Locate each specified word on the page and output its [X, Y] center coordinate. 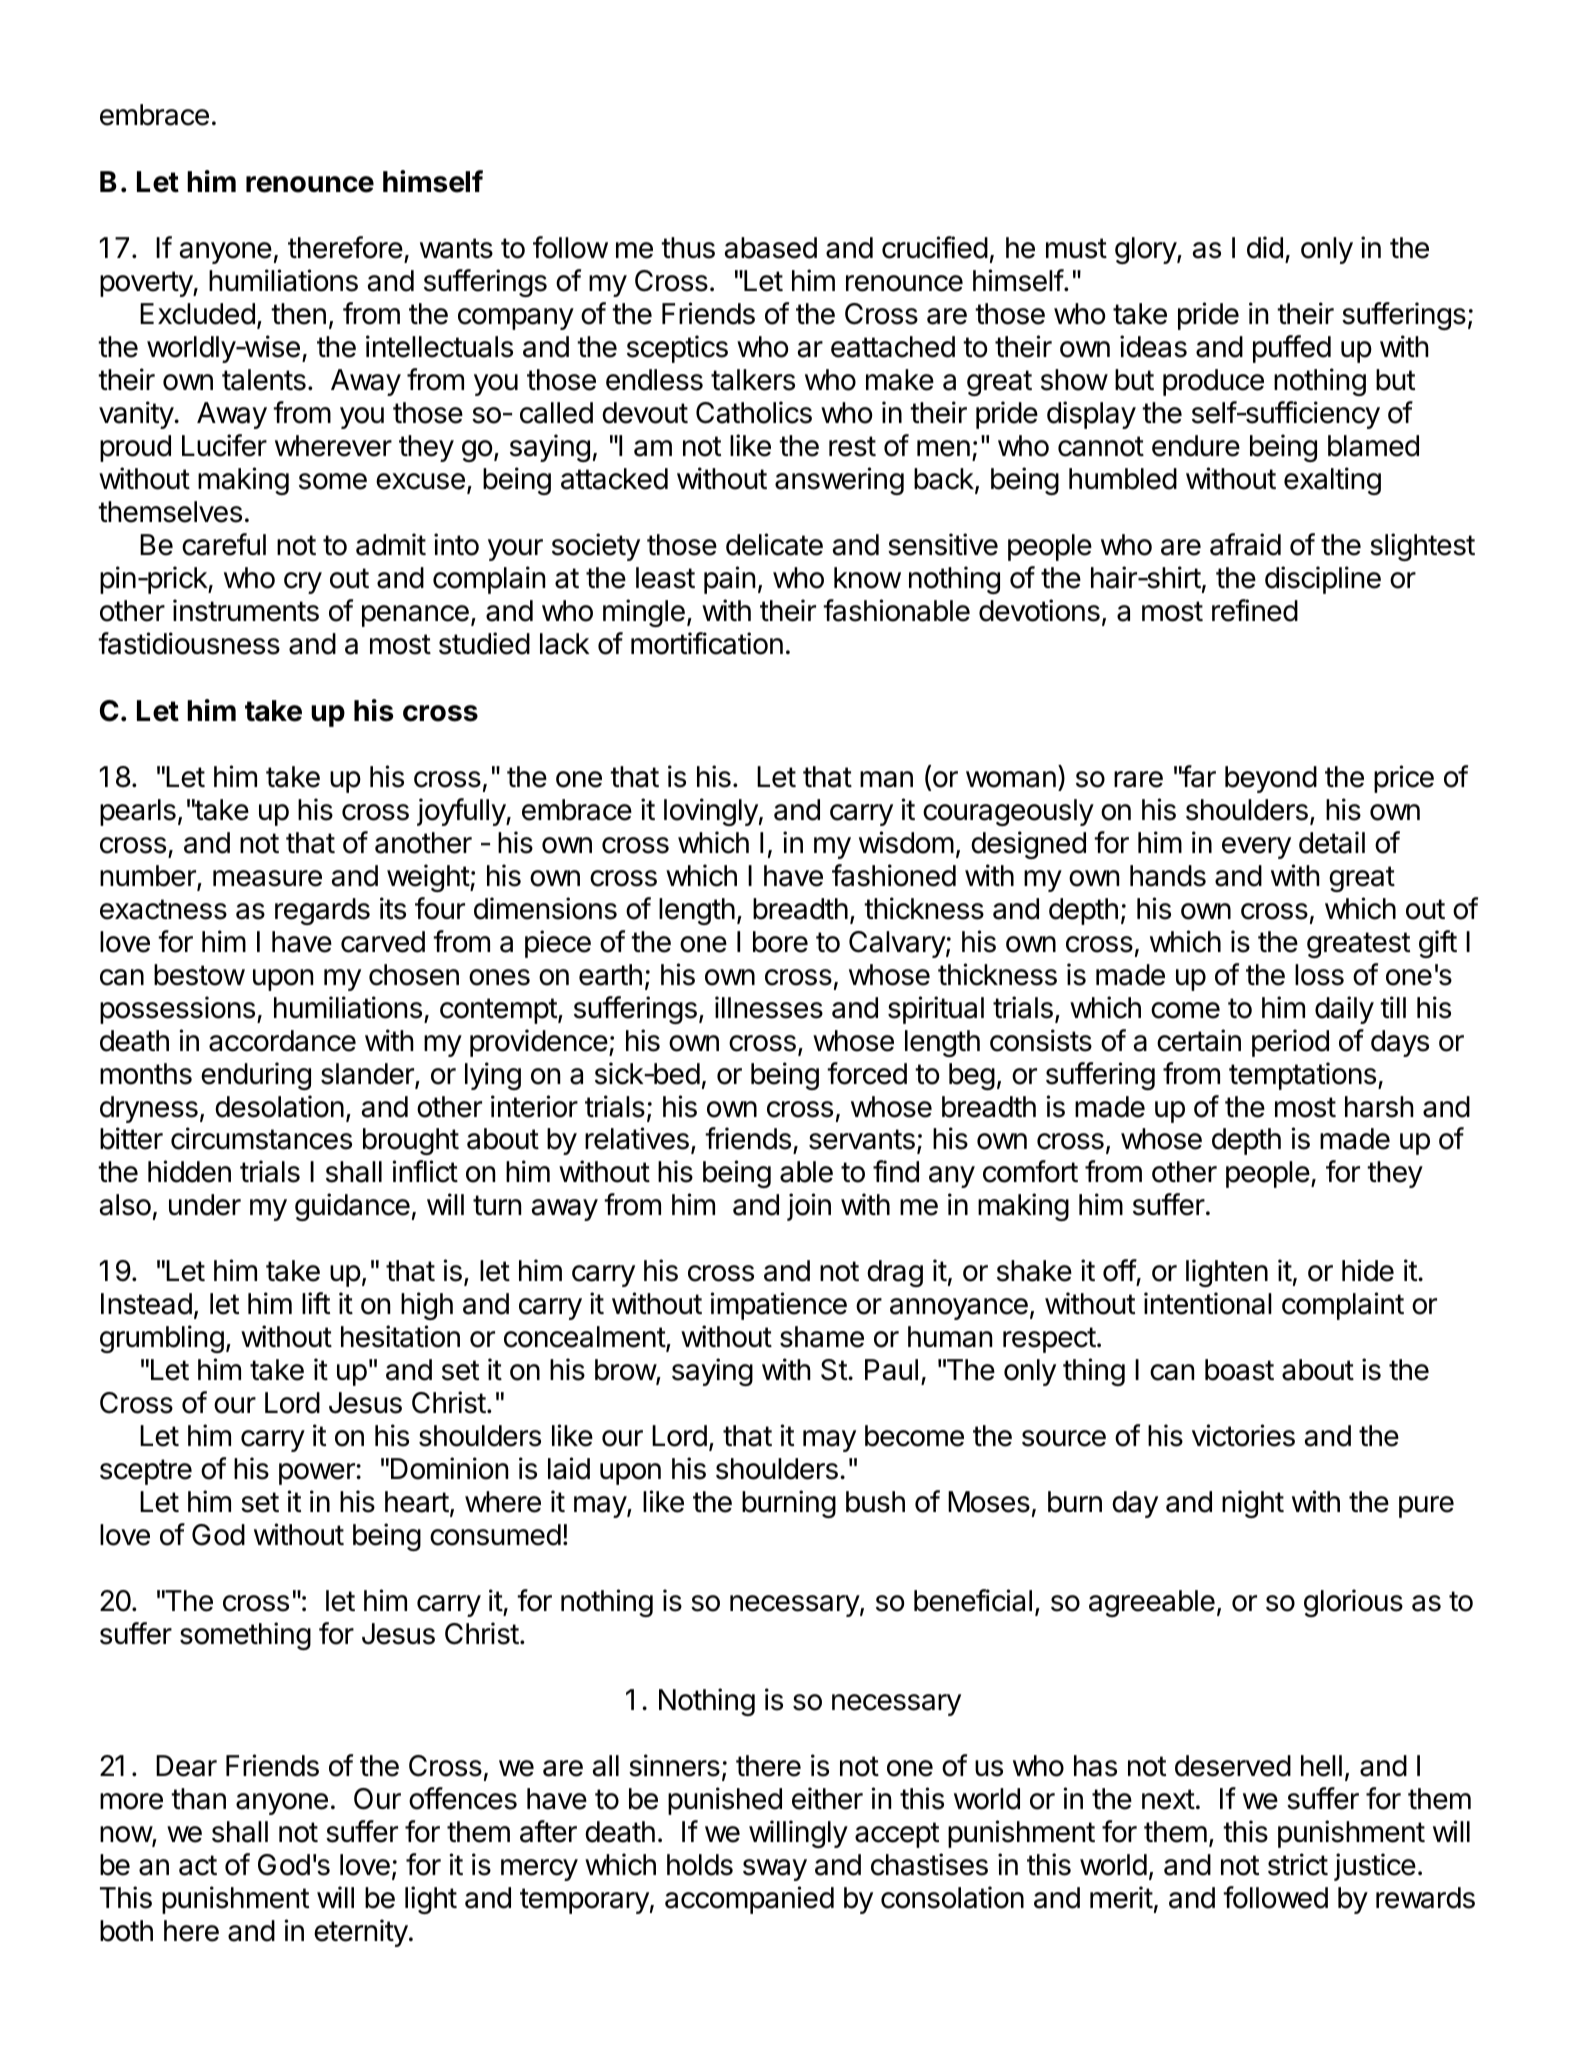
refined [1255, 610]
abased [770, 248]
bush [875, 1502]
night [1253, 1504]
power [318, 1474]
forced [867, 1073]
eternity [361, 1933]
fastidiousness [189, 643]
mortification [707, 643]
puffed [1292, 349]
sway [775, 1870]
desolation [279, 1106]
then [298, 314]
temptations [1302, 1076]
